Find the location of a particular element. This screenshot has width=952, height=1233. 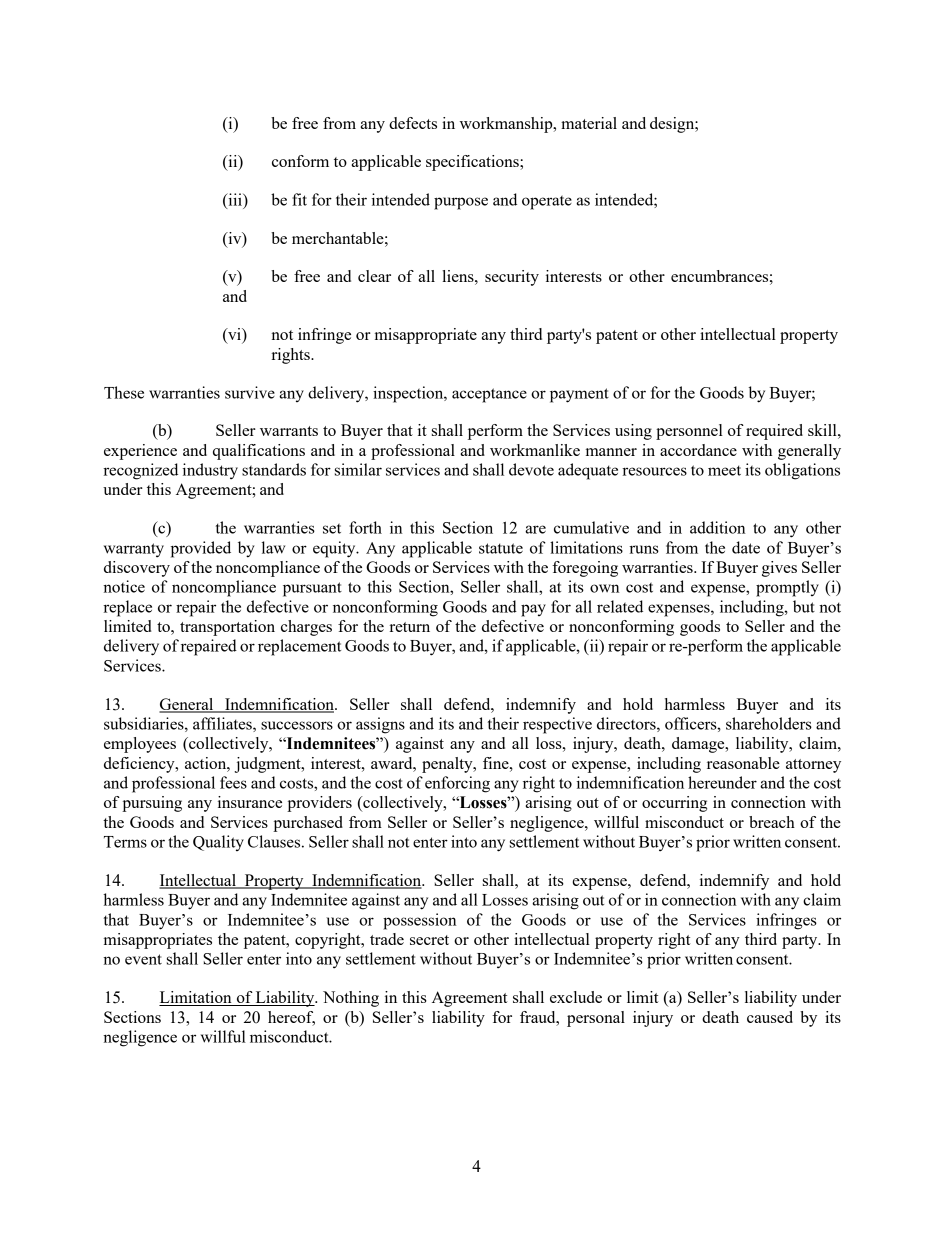

specifications is located at coordinates (473, 163).
